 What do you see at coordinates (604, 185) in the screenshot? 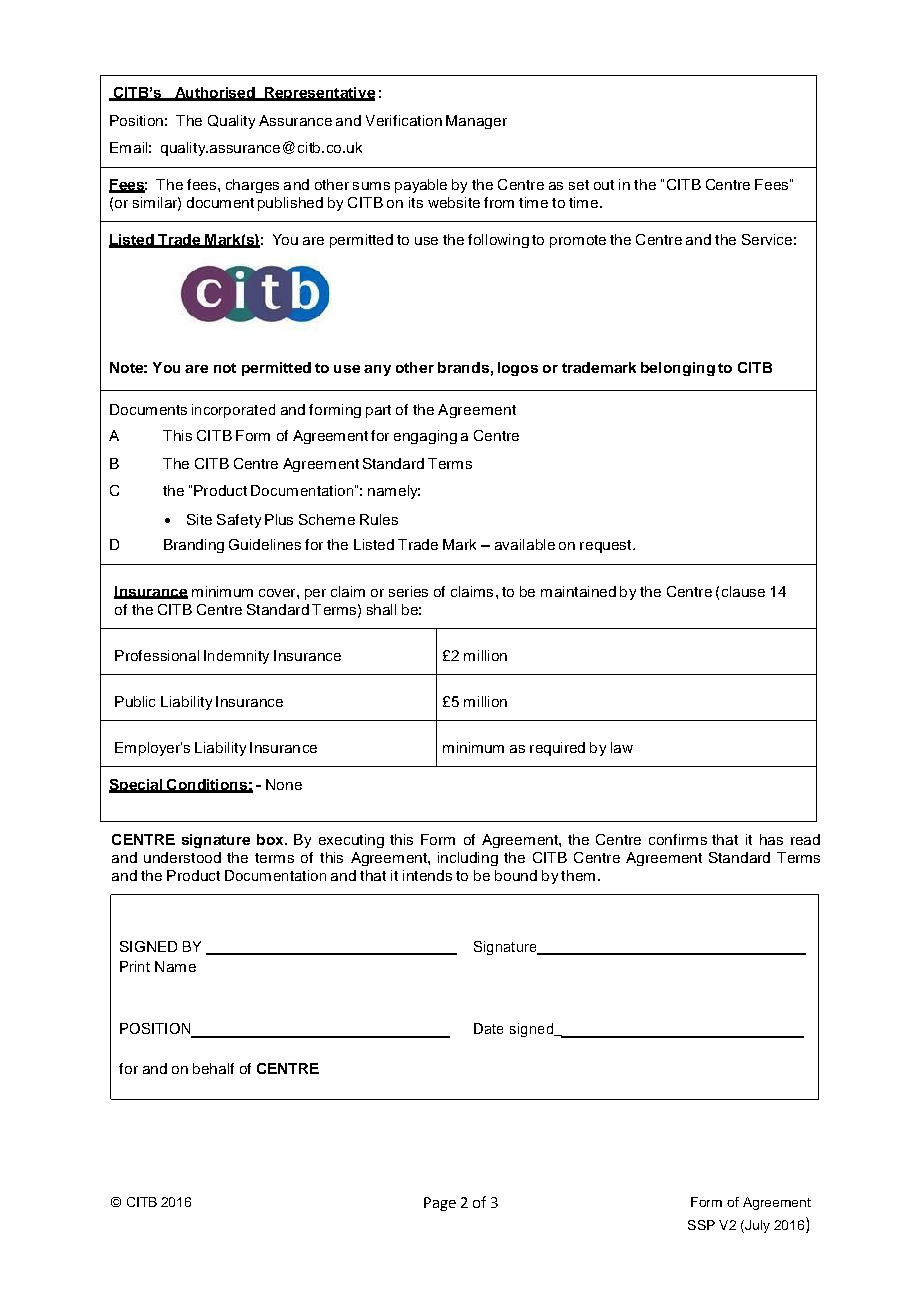
I see `out` at bounding box center [604, 185].
